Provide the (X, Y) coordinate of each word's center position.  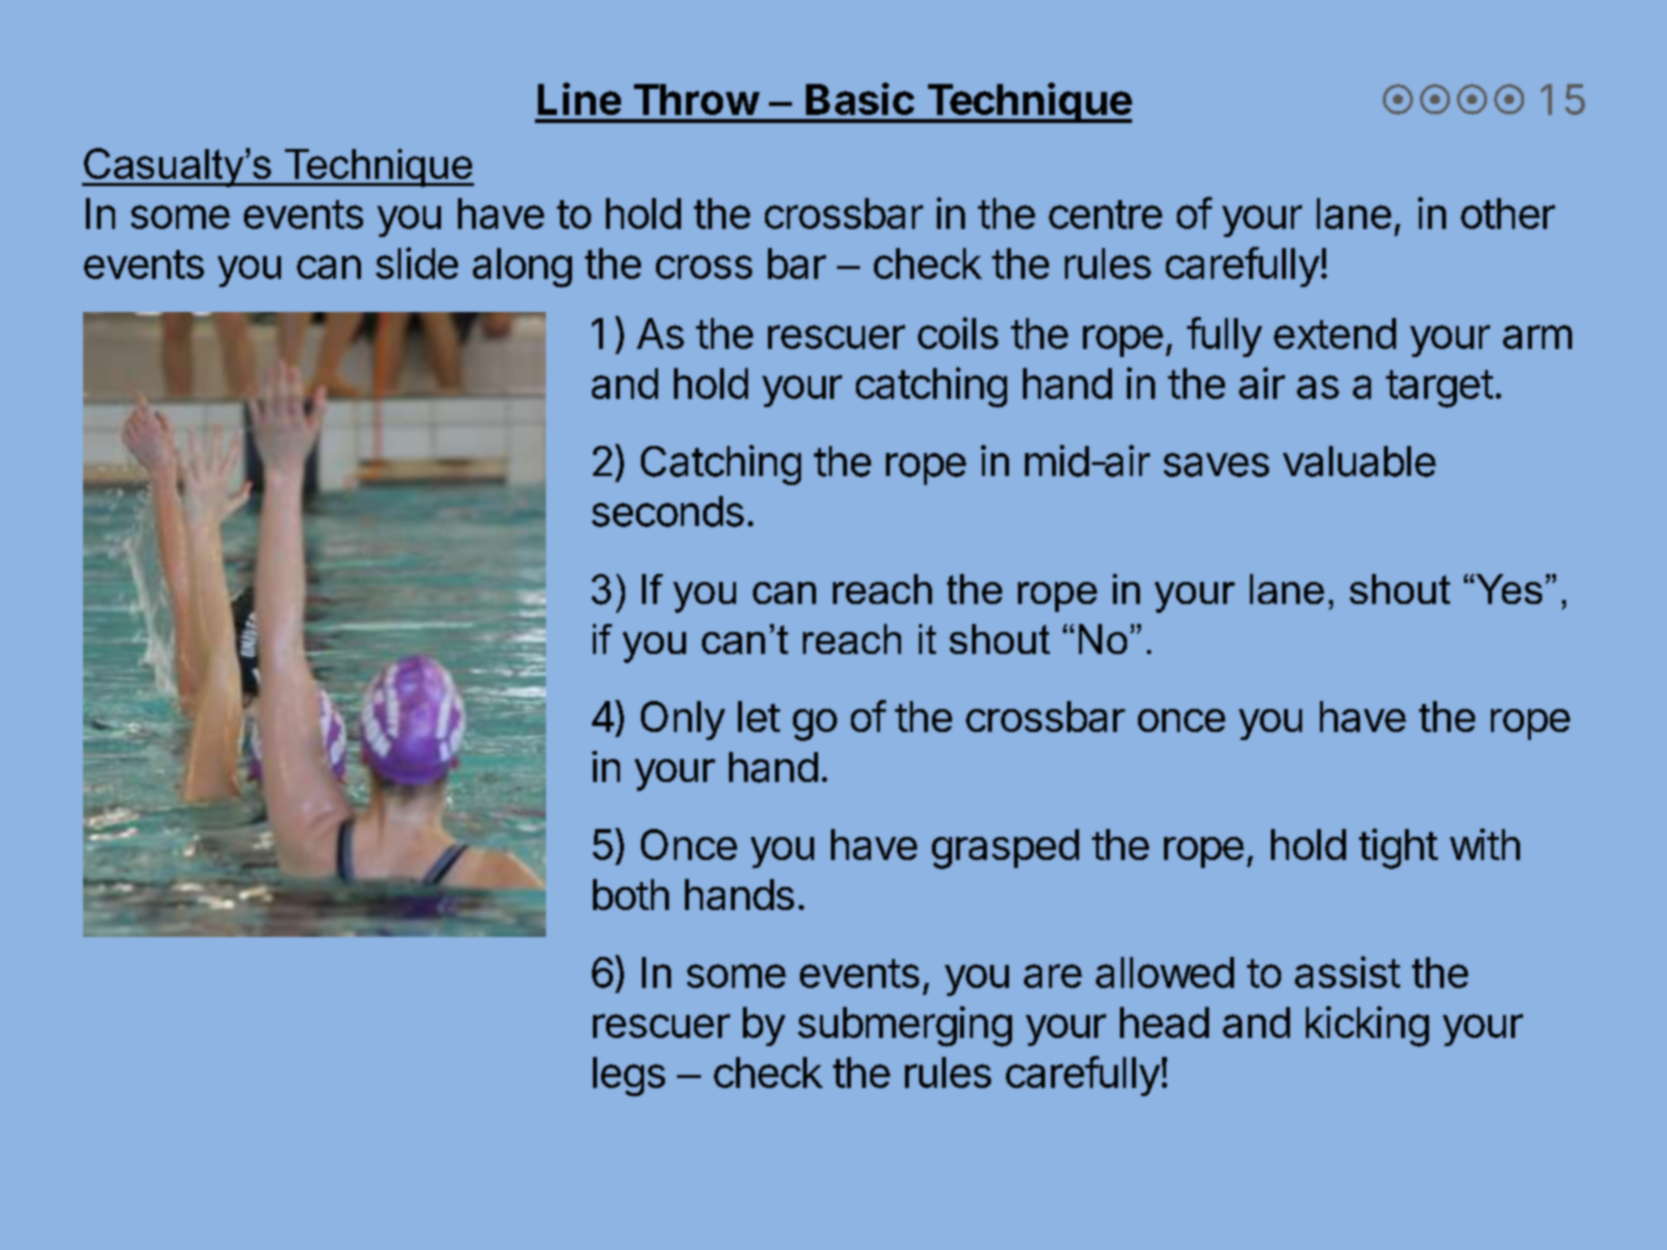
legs (629, 1077)
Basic (860, 98)
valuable (1359, 461)
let (759, 716)
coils (958, 333)
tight (1398, 848)
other (1508, 213)
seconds (668, 511)
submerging (905, 1026)
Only (683, 720)
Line (579, 98)
